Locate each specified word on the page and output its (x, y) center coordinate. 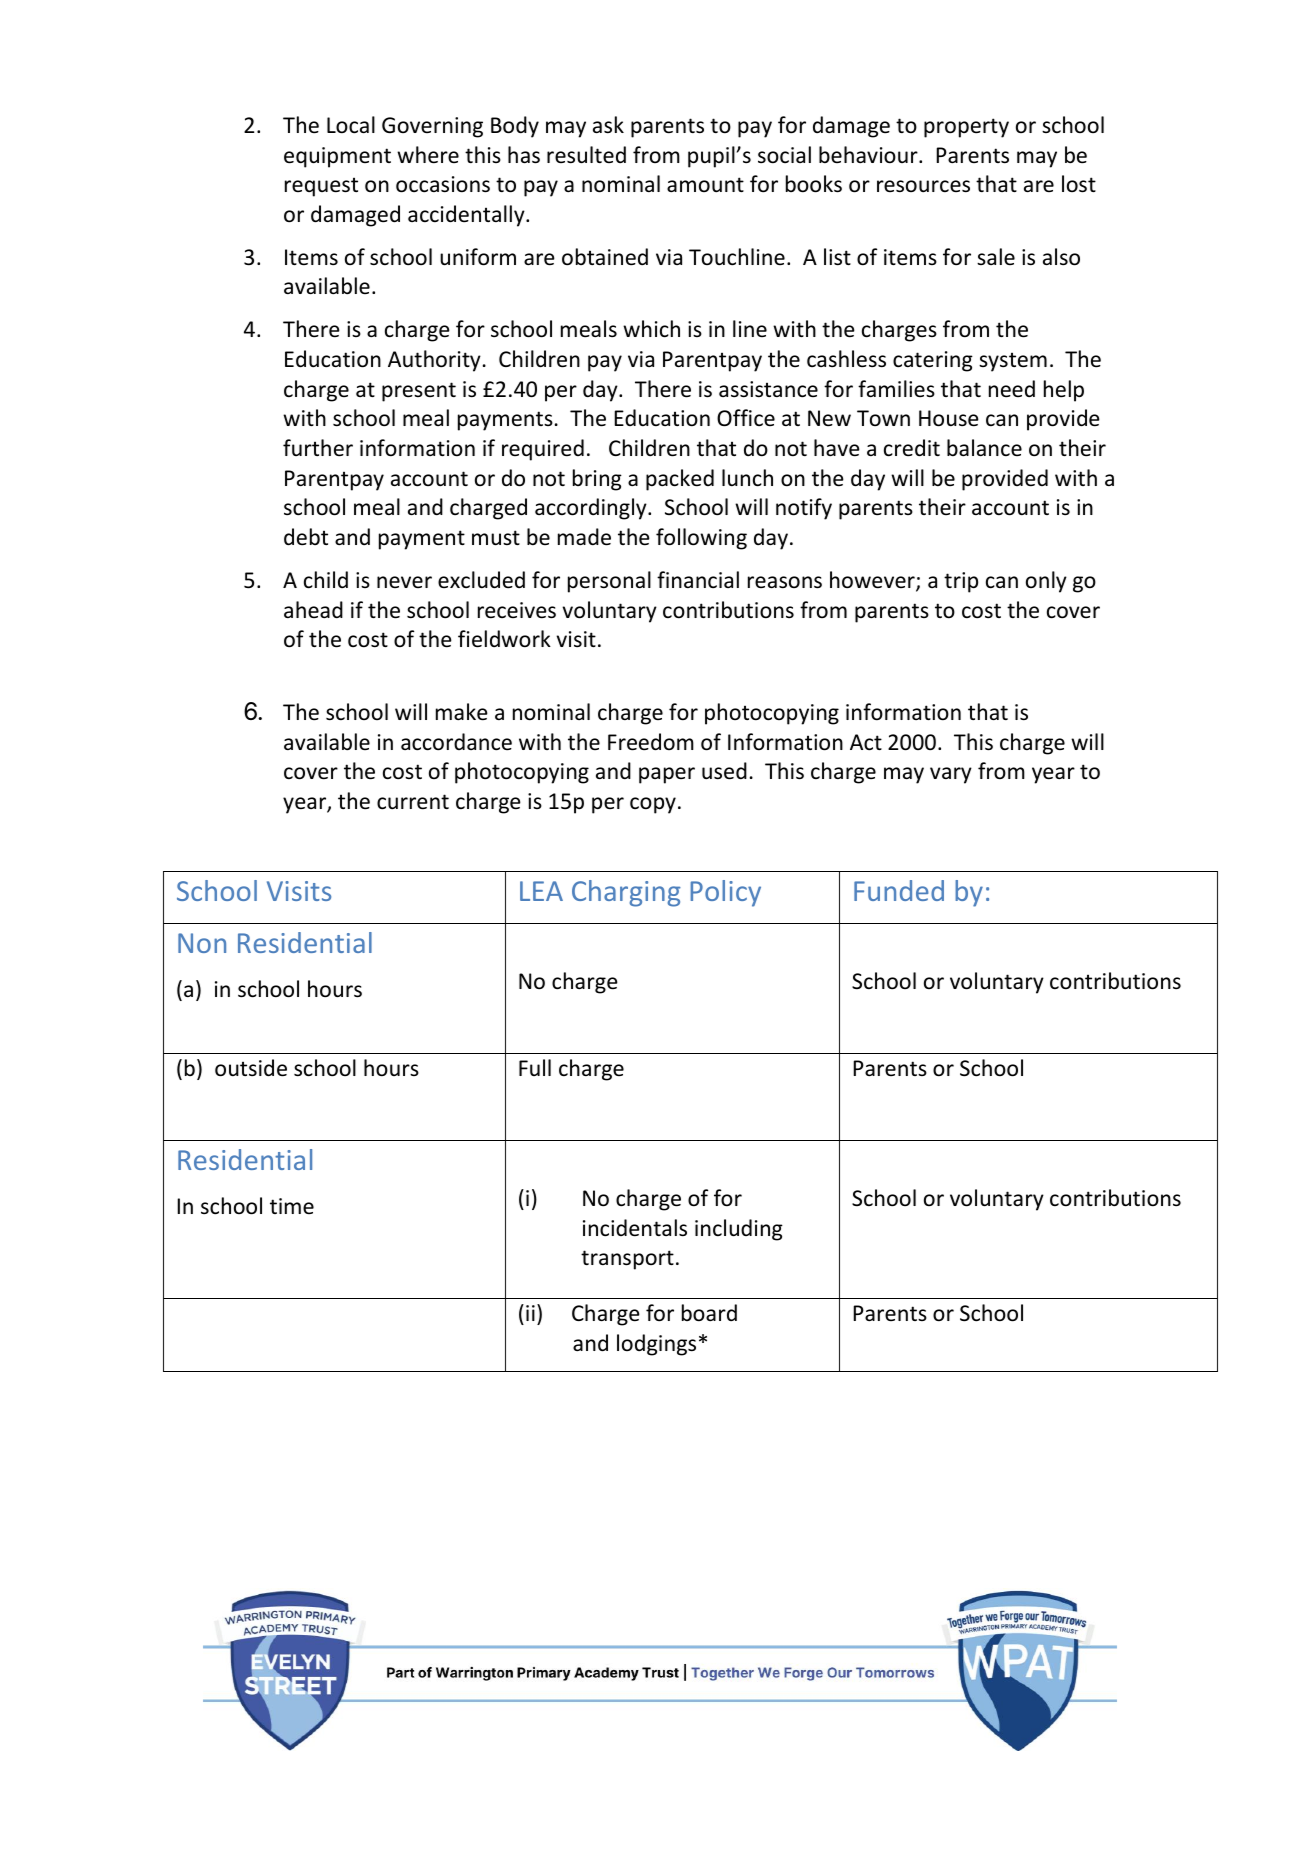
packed (680, 480)
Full (535, 1067)
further (318, 448)
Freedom (651, 742)
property (966, 128)
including (739, 1230)
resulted (586, 155)
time (292, 1206)
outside (251, 1068)
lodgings (656, 1345)
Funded (899, 890)
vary (951, 775)
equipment (337, 157)
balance (984, 447)
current (413, 802)
